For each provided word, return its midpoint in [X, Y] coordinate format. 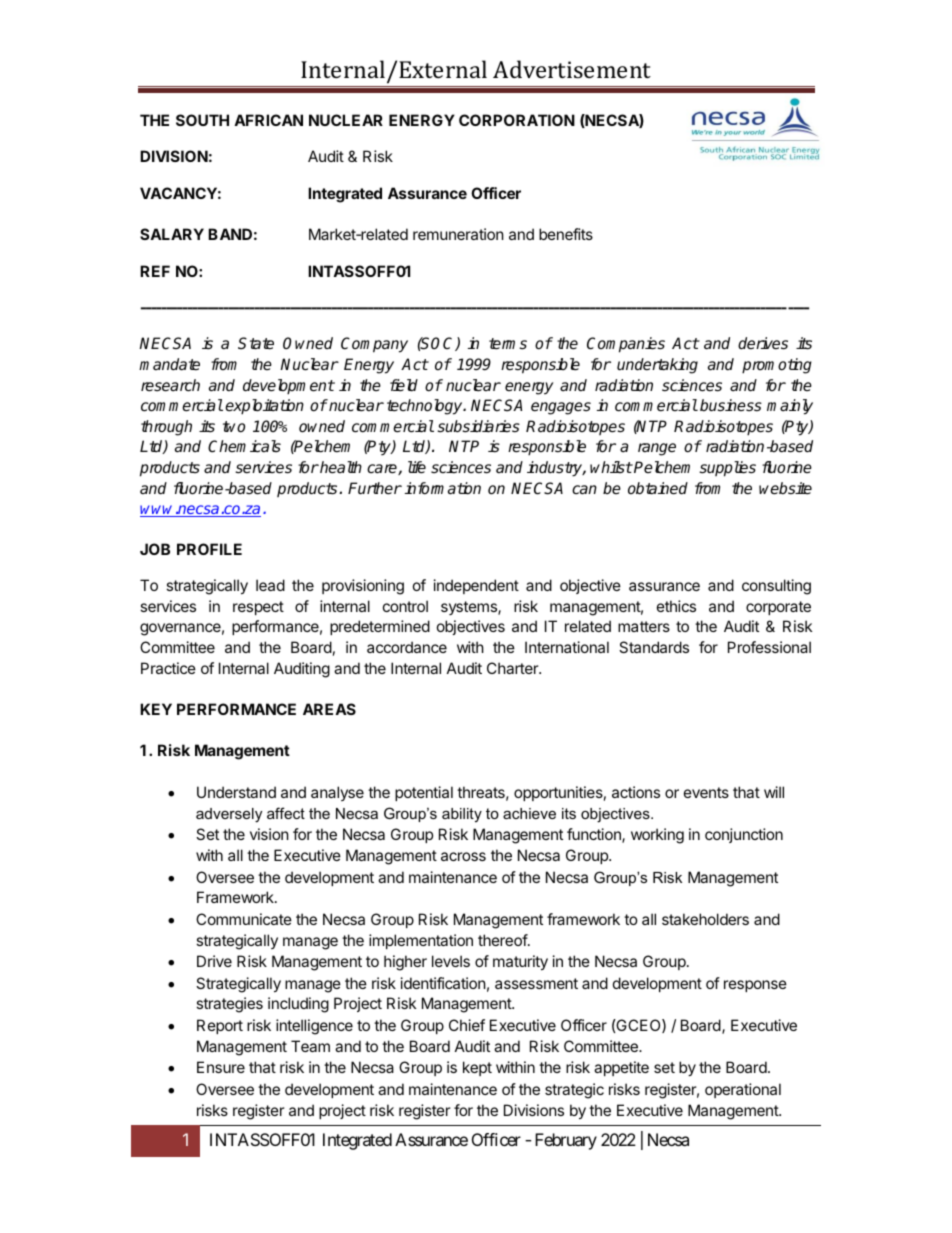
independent [476, 586]
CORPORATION [517, 120]
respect [258, 608]
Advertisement [572, 69]
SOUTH [202, 120]
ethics [676, 606]
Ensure [221, 1067]
